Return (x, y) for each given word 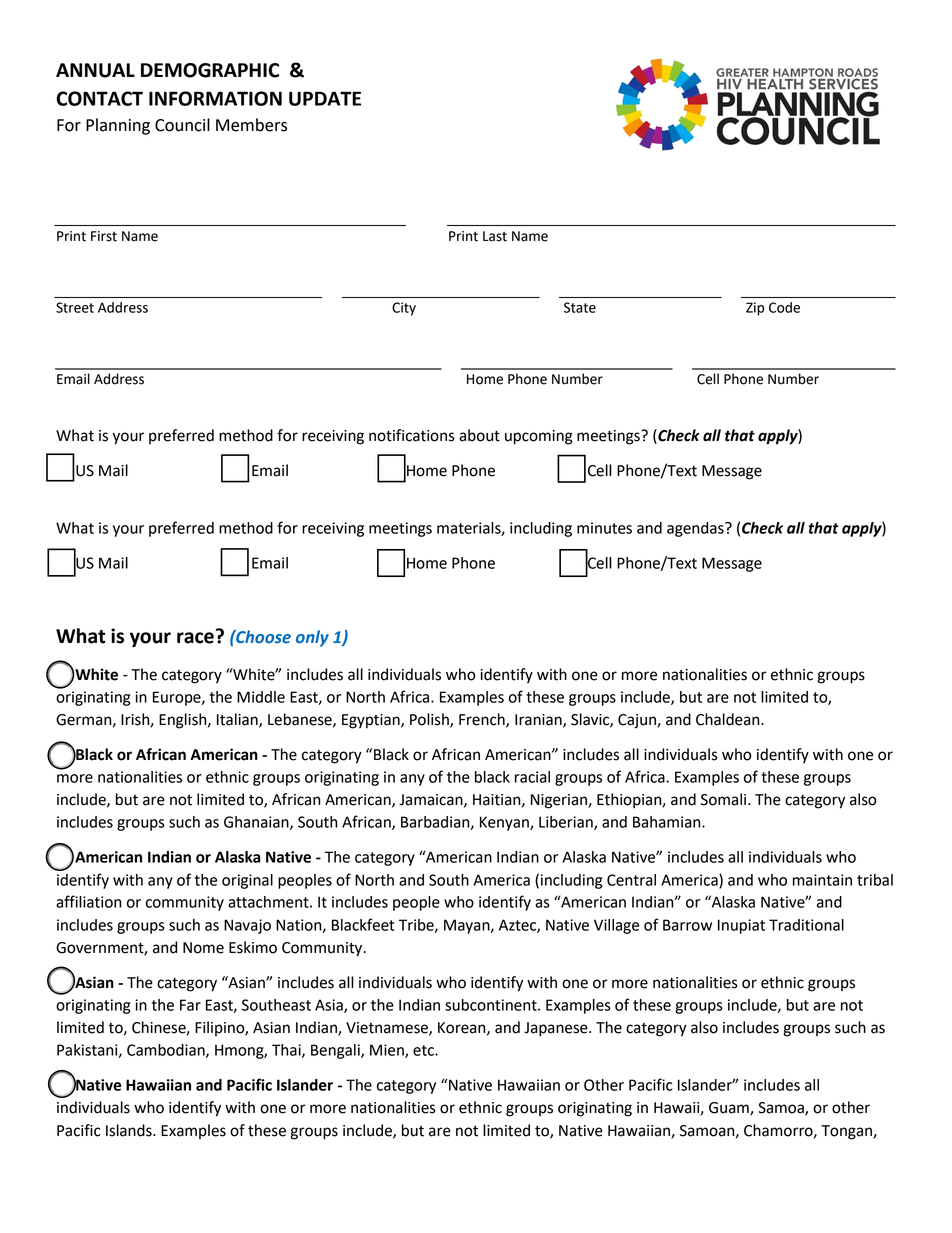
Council (182, 125)
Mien (388, 1051)
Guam (730, 1109)
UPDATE (325, 98)
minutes (604, 528)
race (195, 638)
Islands (130, 1130)
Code (784, 307)
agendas (696, 529)
